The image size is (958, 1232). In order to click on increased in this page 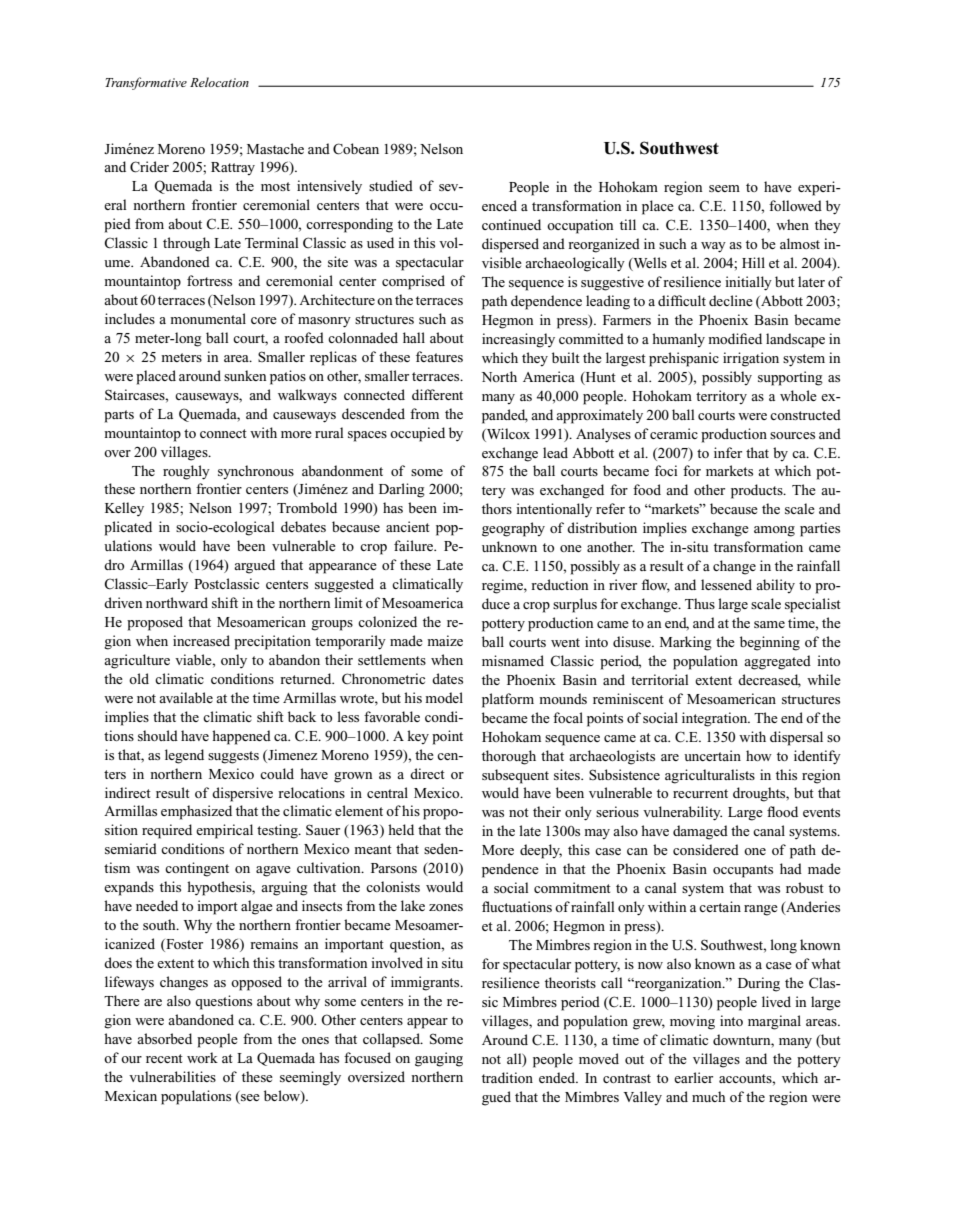, I will do `click(201, 640)`.
